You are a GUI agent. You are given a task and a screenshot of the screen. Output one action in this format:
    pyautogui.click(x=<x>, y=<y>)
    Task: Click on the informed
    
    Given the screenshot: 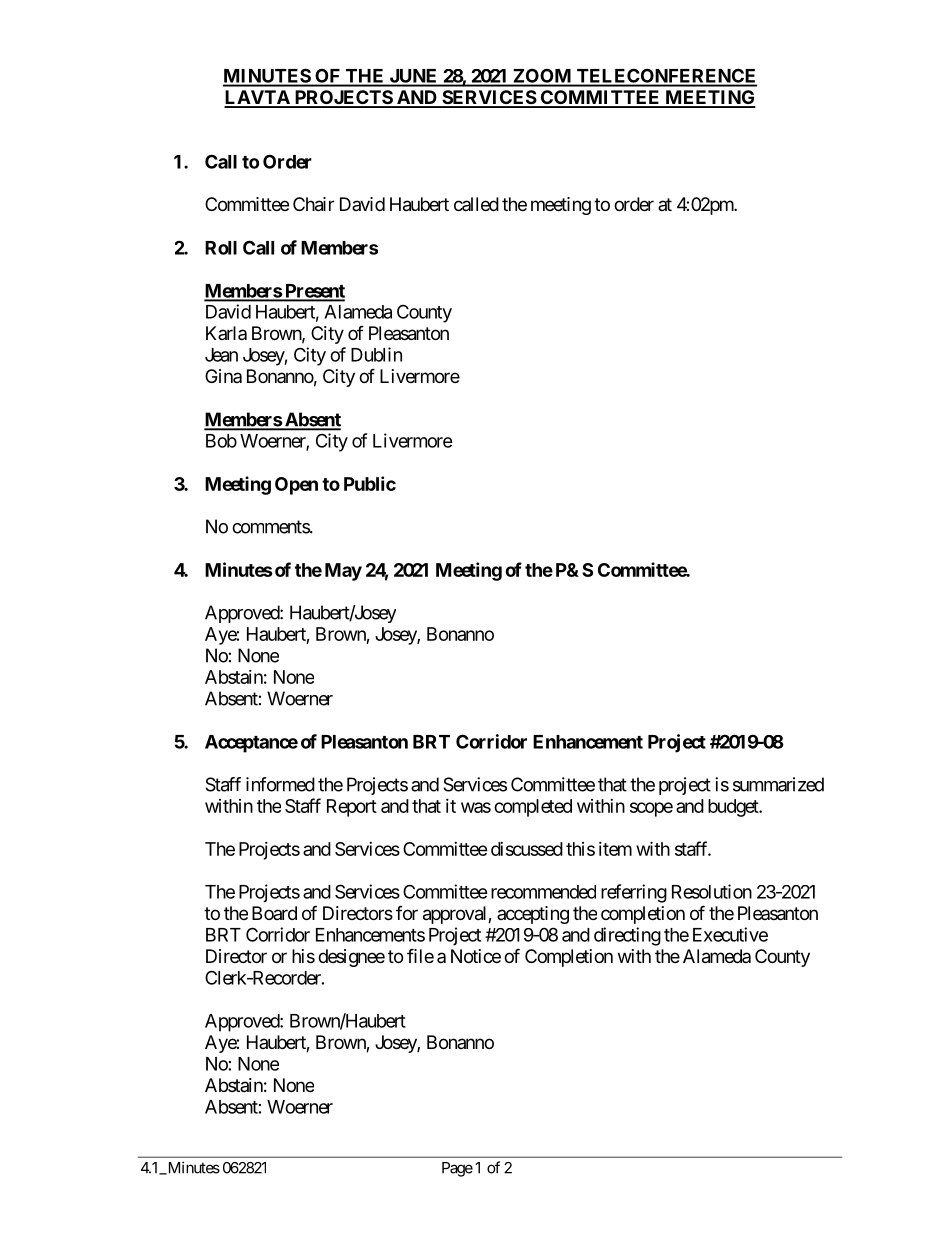 What is the action you would take?
    pyautogui.click(x=280, y=784)
